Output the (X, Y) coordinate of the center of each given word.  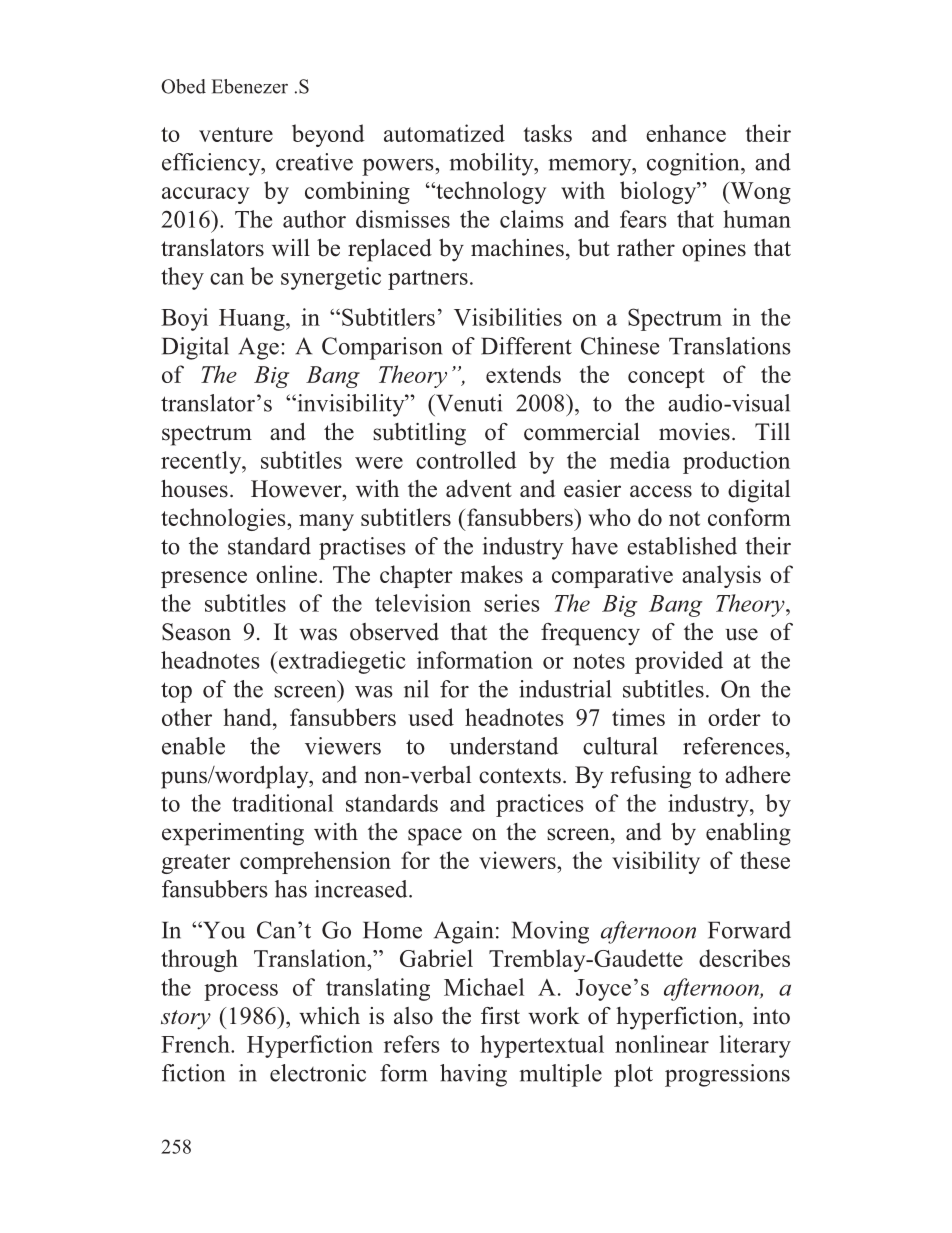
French (196, 1044)
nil (416, 689)
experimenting (233, 834)
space (435, 837)
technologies (224, 519)
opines (714, 250)
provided (679, 662)
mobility (492, 164)
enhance (686, 133)
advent (479, 489)
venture (236, 134)
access (661, 491)
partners (428, 280)
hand (249, 717)
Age (258, 348)
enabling (748, 834)
